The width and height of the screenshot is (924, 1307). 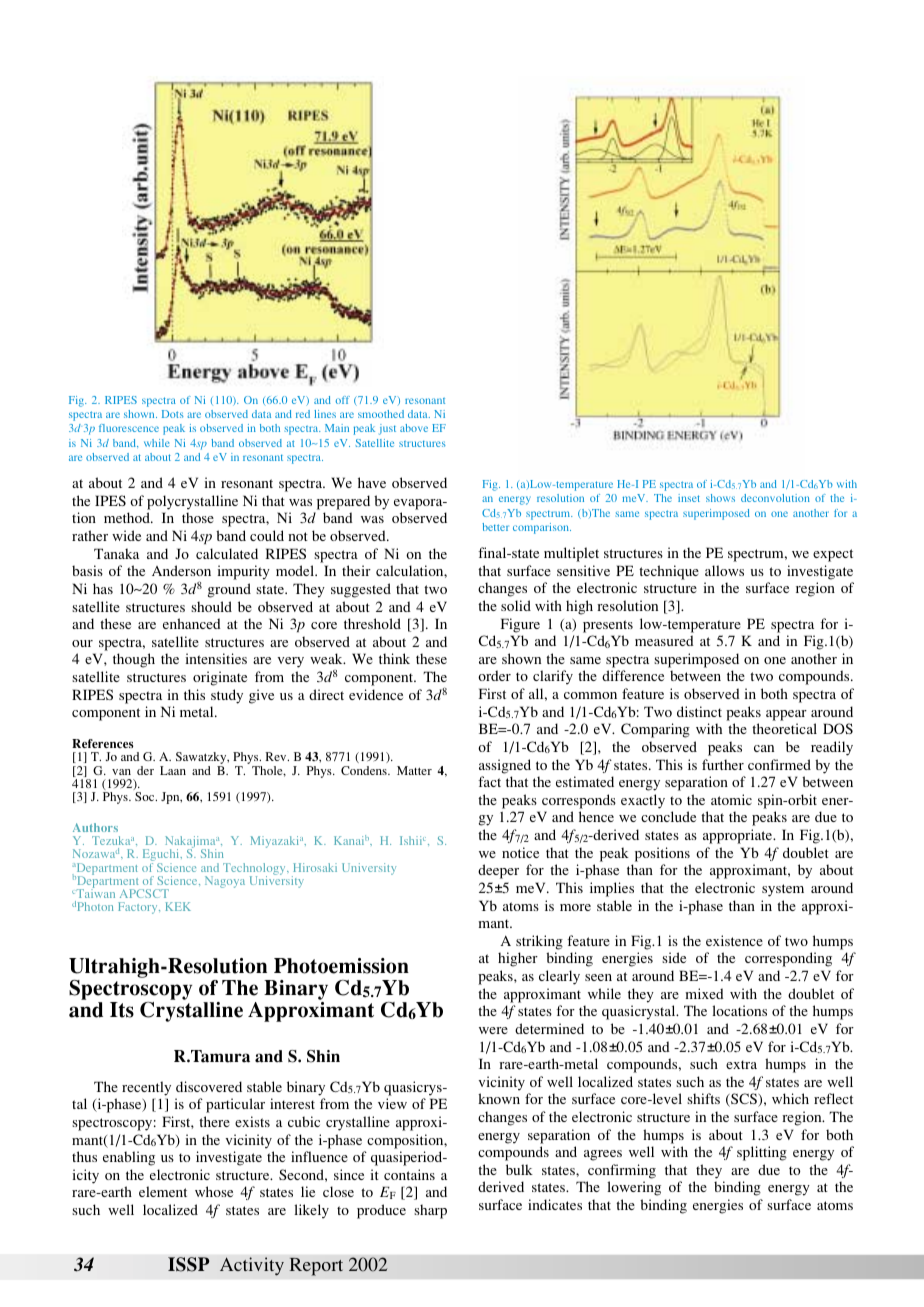 I want to click on Its, so click(x=122, y=1010).
